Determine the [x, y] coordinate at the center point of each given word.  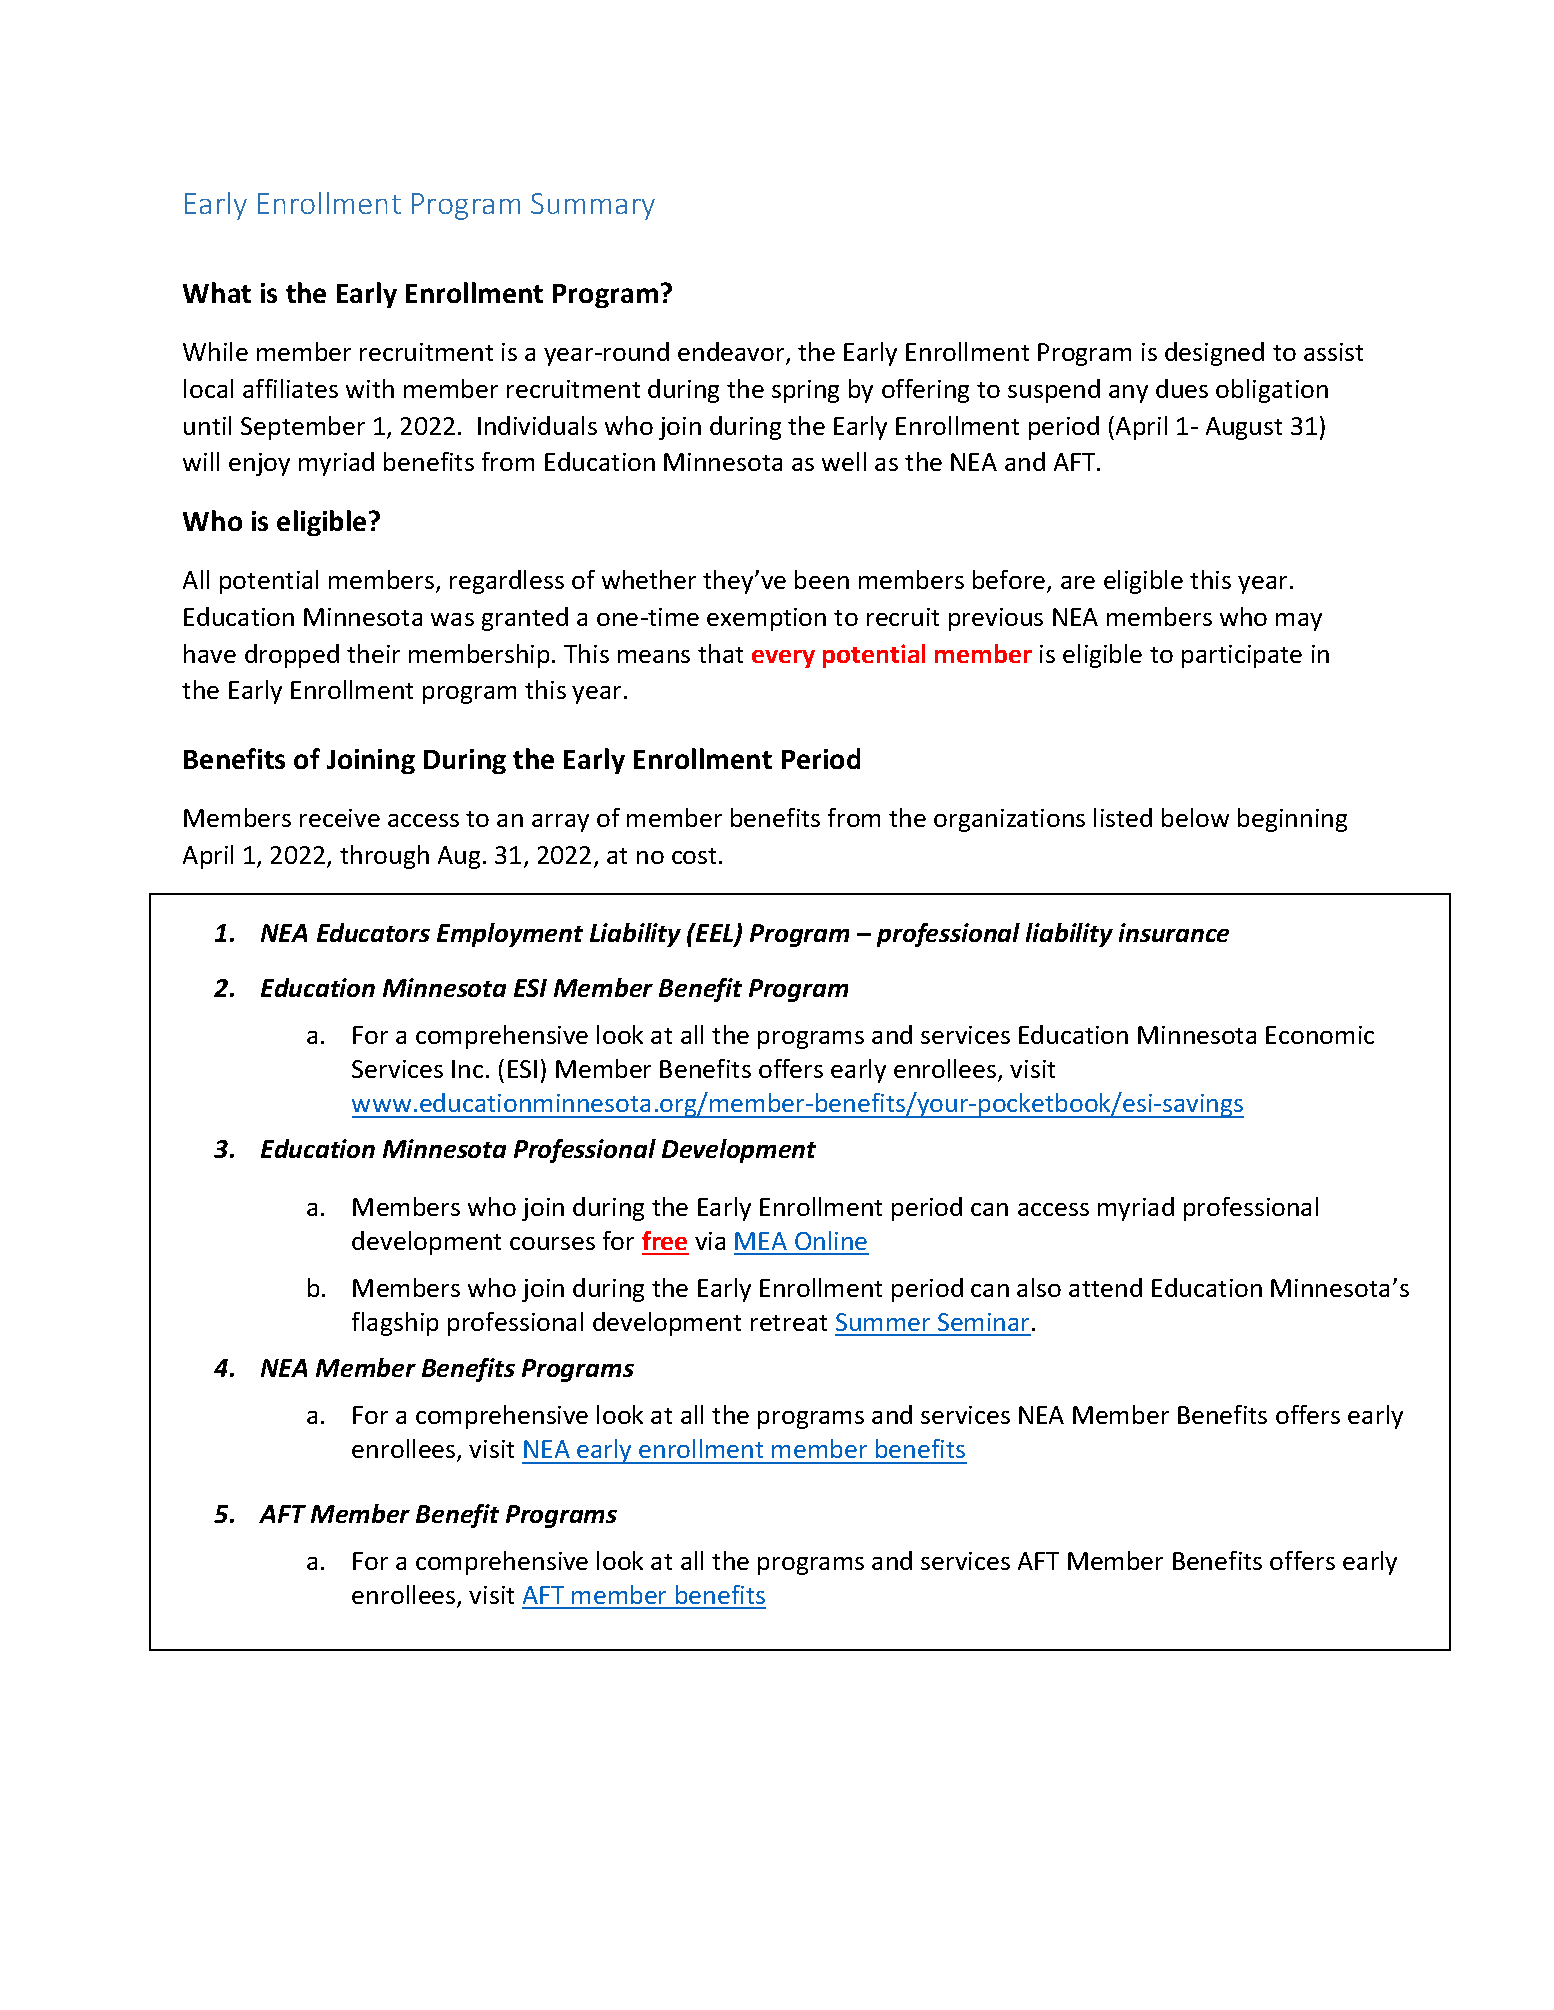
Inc [467, 1069]
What [217, 292]
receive [340, 818]
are [1078, 582]
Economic [1320, 1035]
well [844, 461]
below [1195, 817]
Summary [593, 206]
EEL [715, 934]
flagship [395, 1324]
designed [1214, 354]
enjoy [259, 464]
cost [694, 856]
